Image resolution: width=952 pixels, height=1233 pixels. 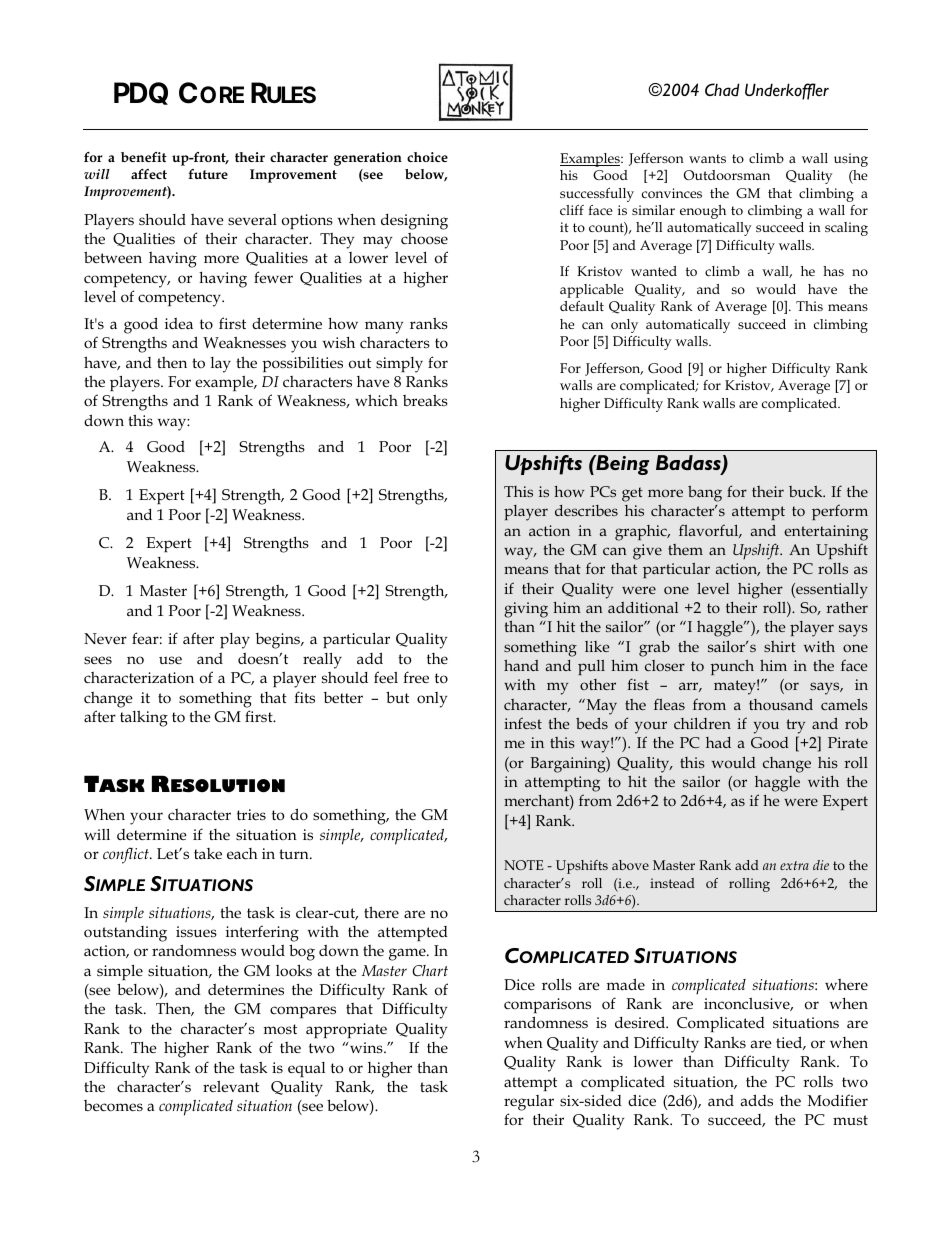 What do you see at coordinates (722, 90) in the image?
I see `Chad` at bounding box center [722, 90].
